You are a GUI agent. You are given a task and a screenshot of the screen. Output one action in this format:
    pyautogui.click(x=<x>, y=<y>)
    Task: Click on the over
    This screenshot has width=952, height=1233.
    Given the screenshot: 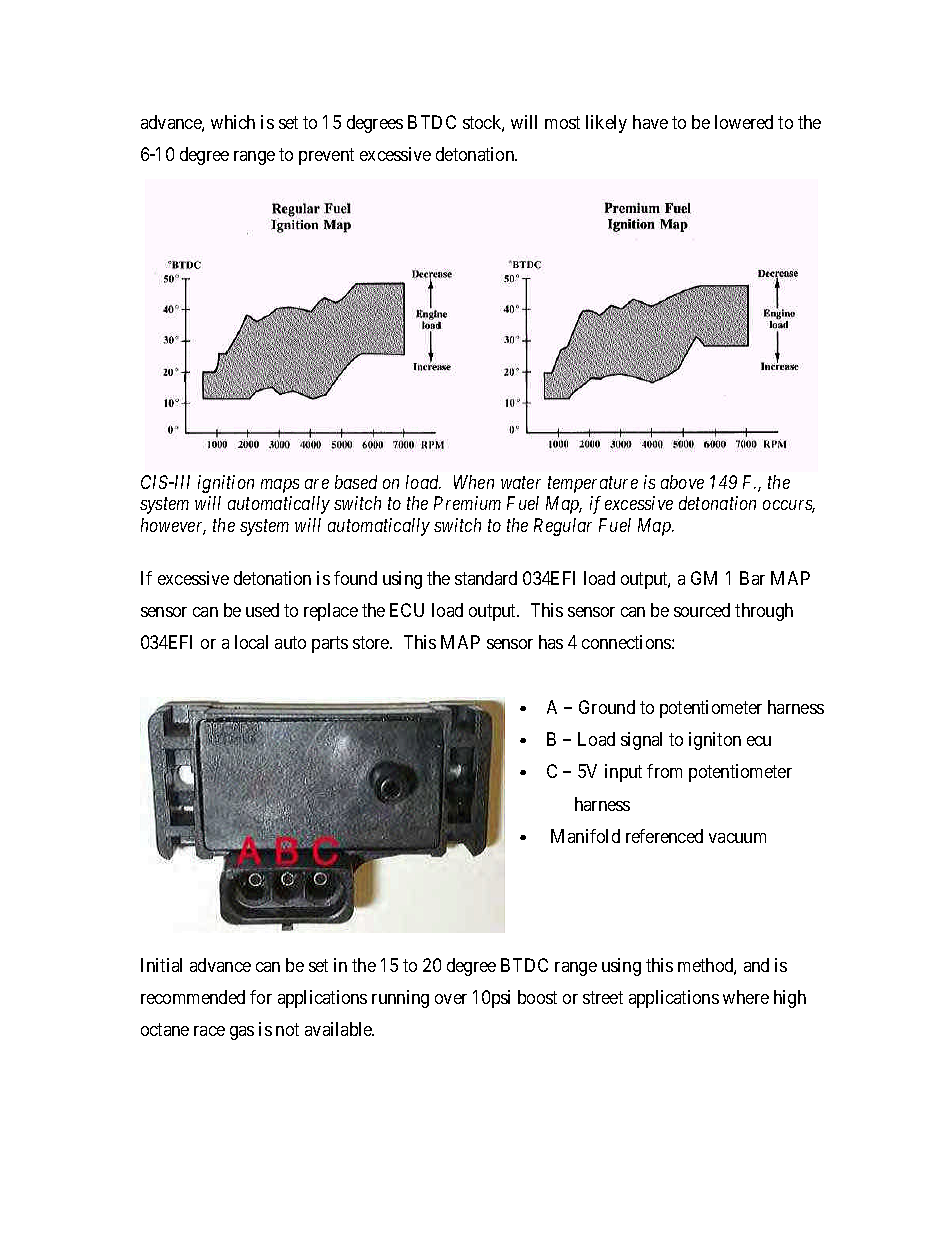 What is the action you would take?
    pyautogui.click(x=451, y=999)
